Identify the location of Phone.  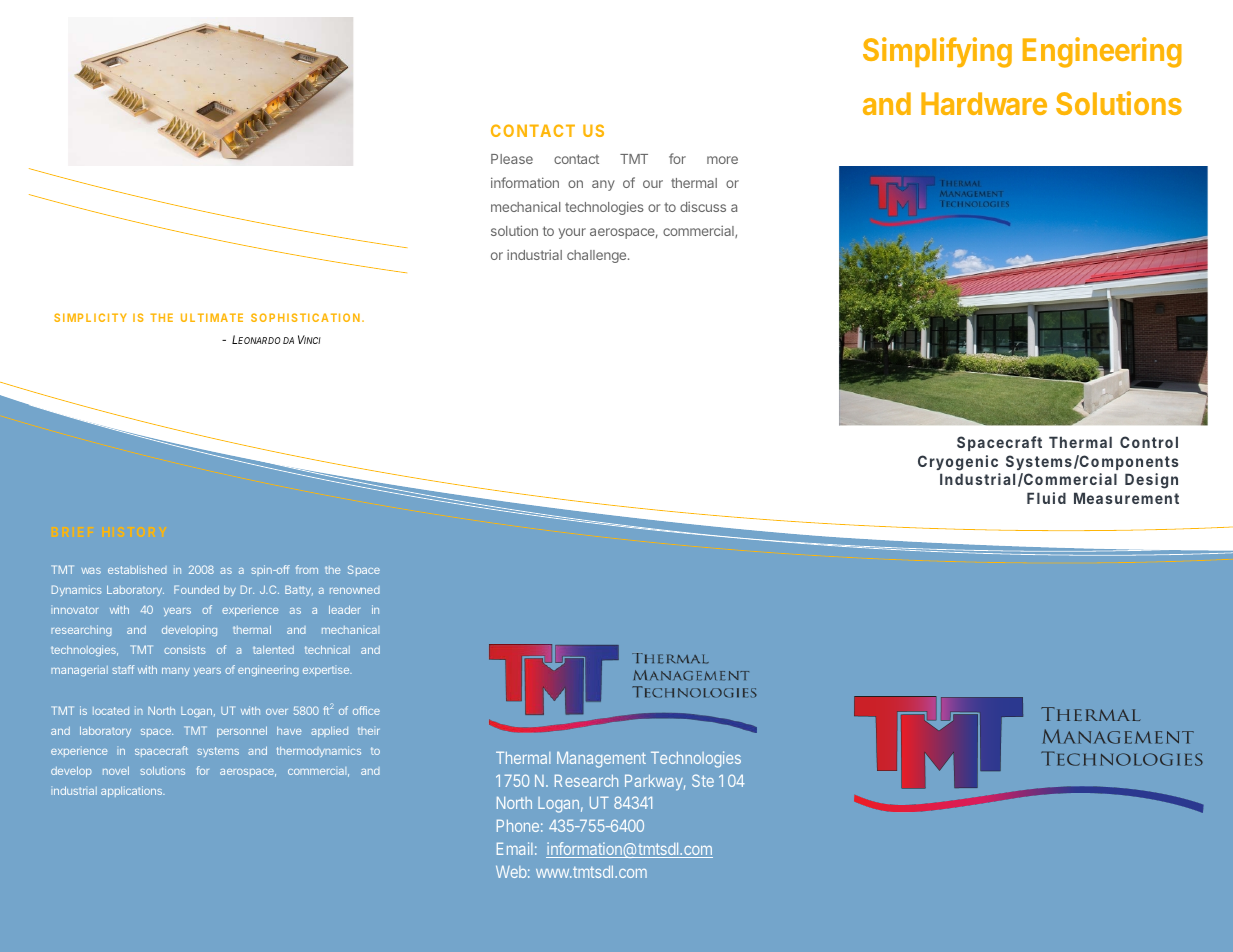
(518, 826).
